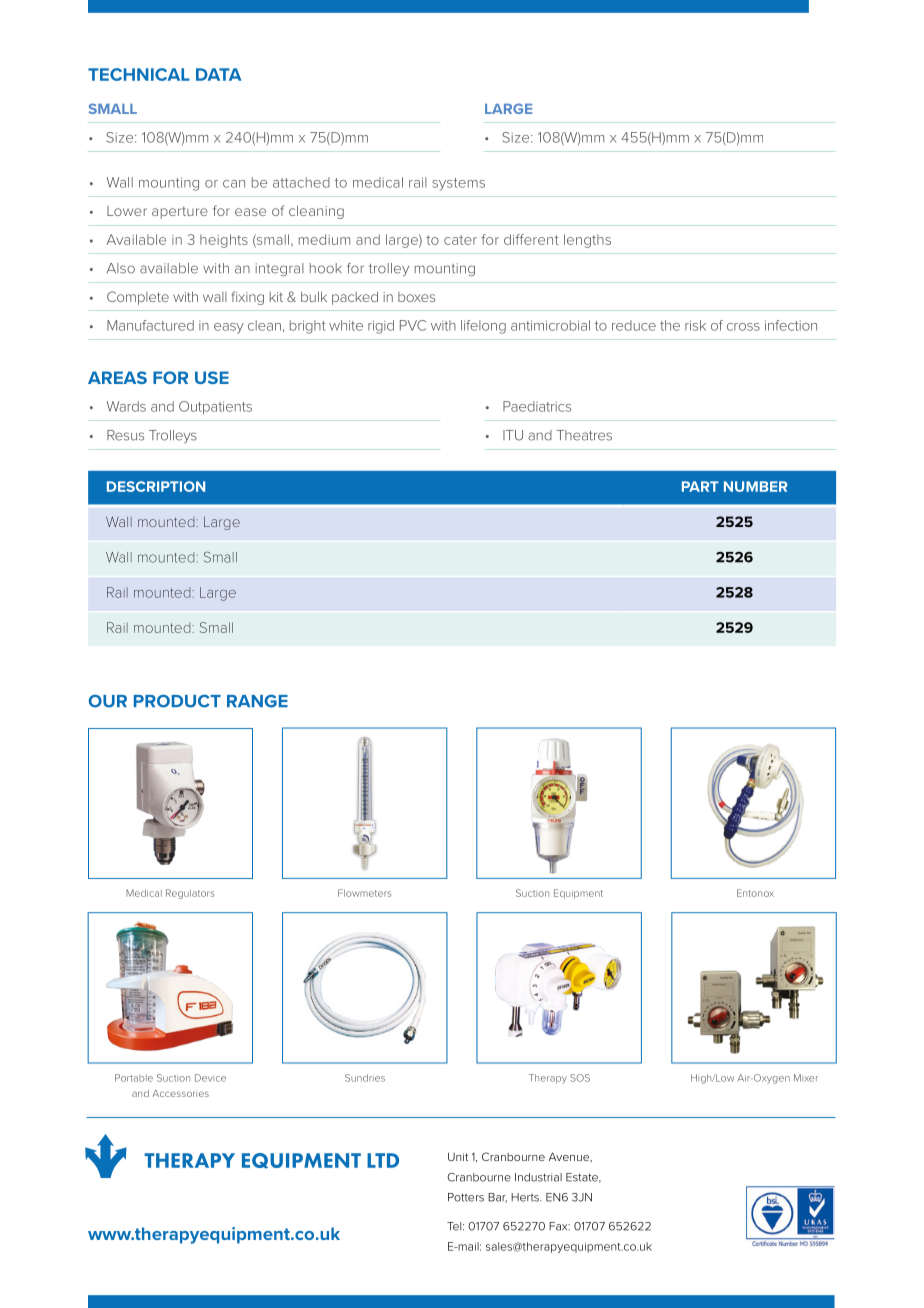  What do you see at coordinates (458, 1156) in the screenshot?
I see `Unit` at bounding box center [458, 1156].
